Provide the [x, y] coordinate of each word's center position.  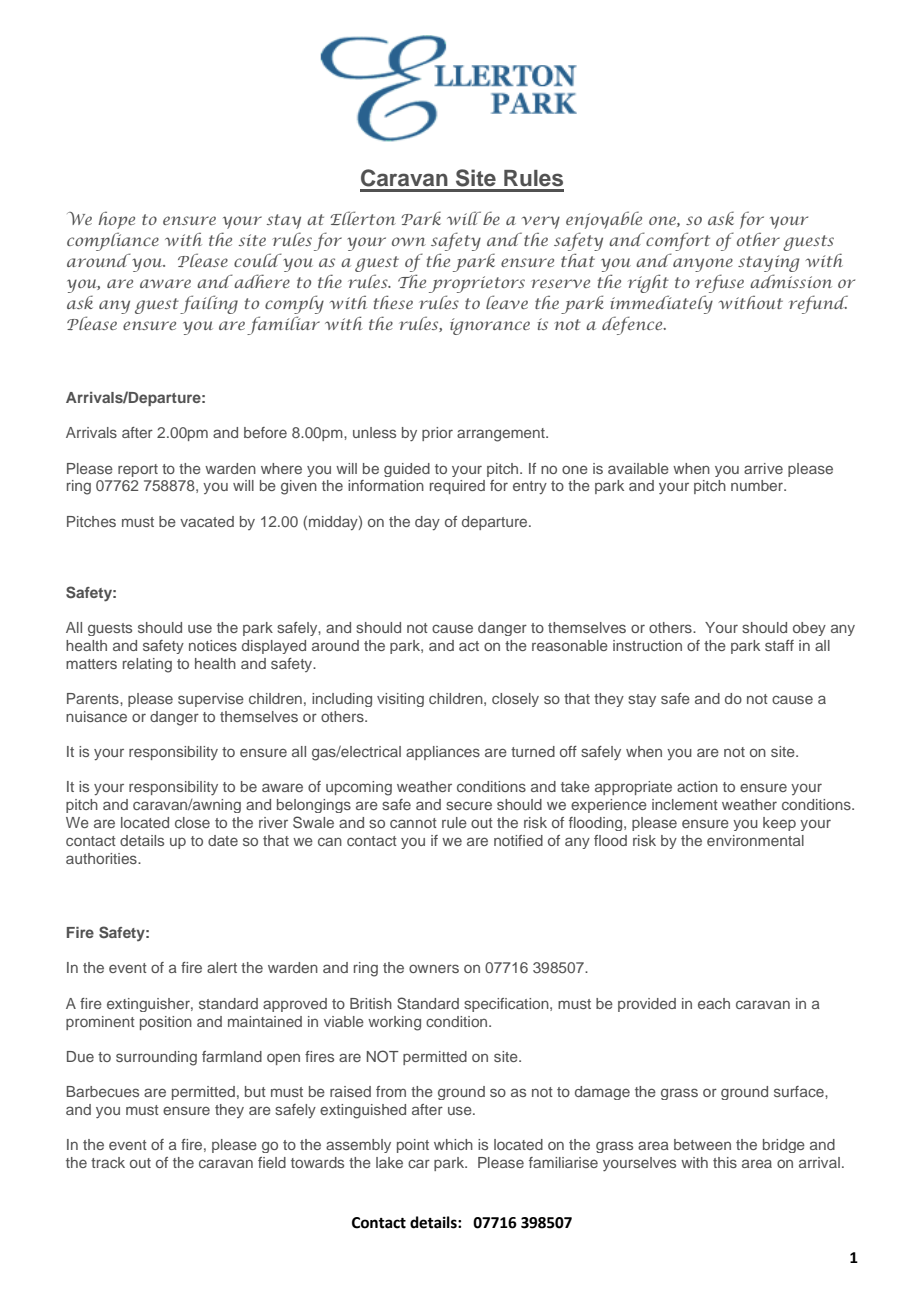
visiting [400, 700]
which [453, 1144]
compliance [113, 241]
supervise [211, 700]
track [108, 1162]
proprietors [477, 286]
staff [779, 645]
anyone [703, 266]
